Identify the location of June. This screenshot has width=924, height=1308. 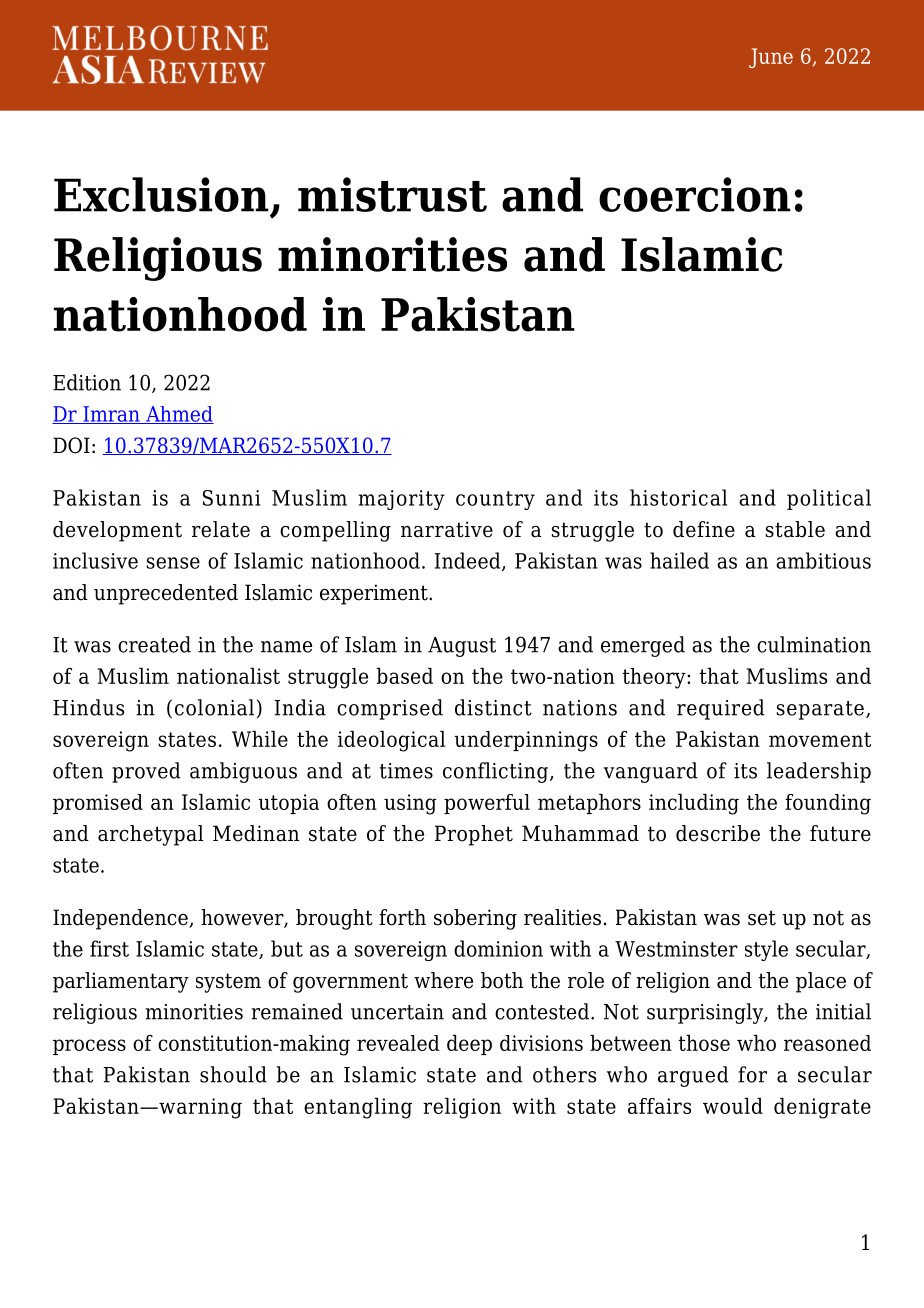
(771, 58).
